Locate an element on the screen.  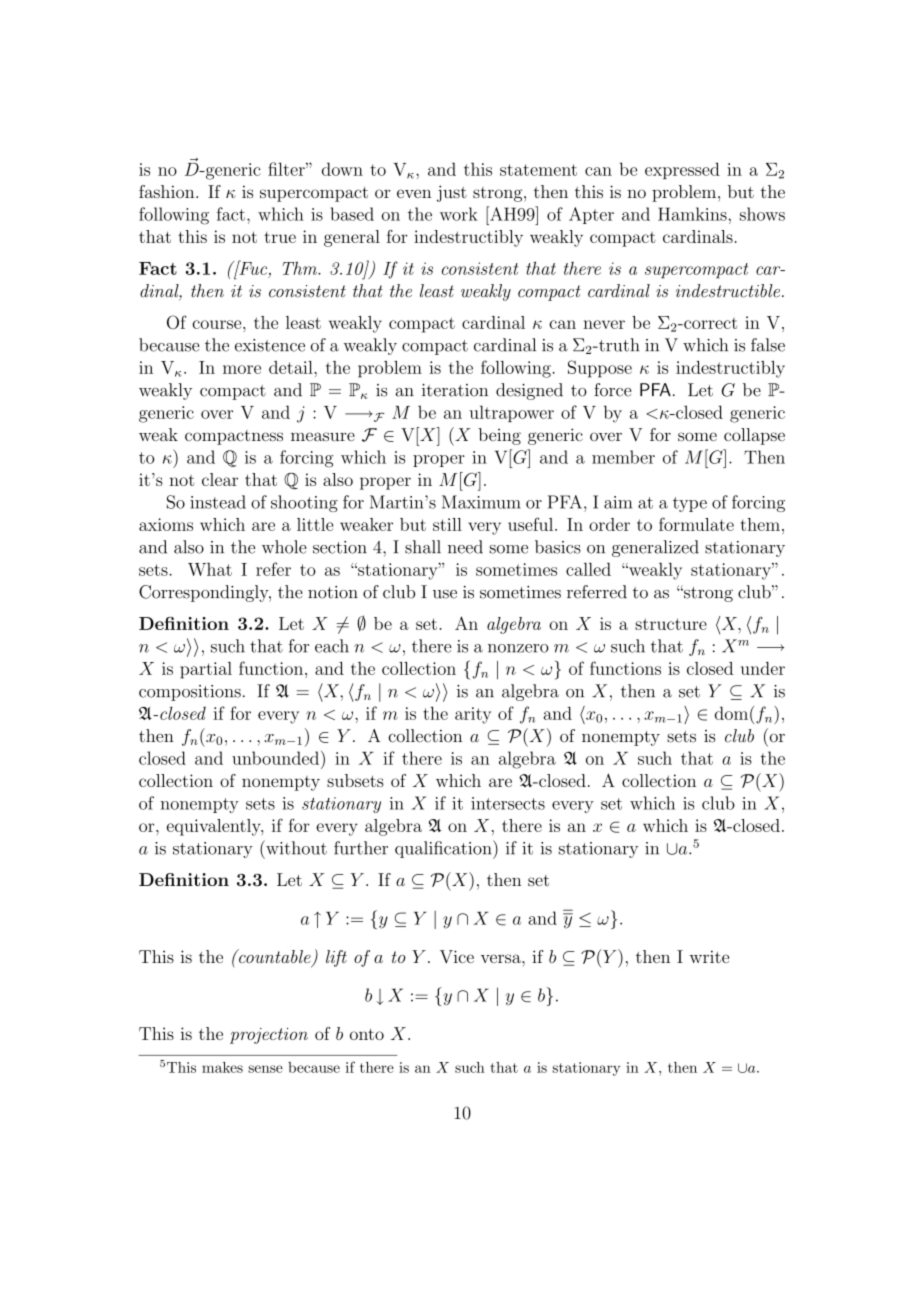
type is located at coordinates (690, 504).
